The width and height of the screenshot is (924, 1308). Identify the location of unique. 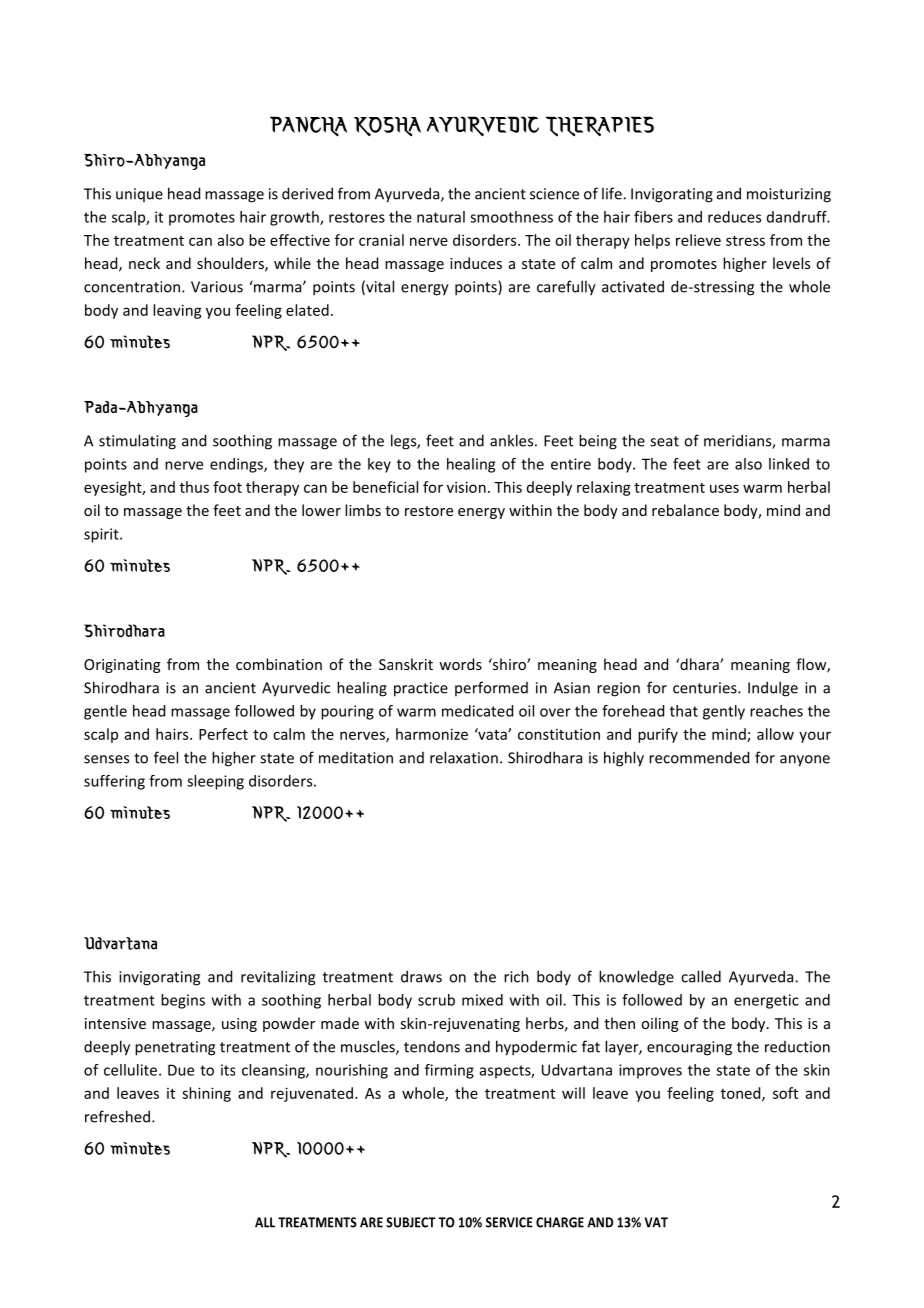
(139, 195).
